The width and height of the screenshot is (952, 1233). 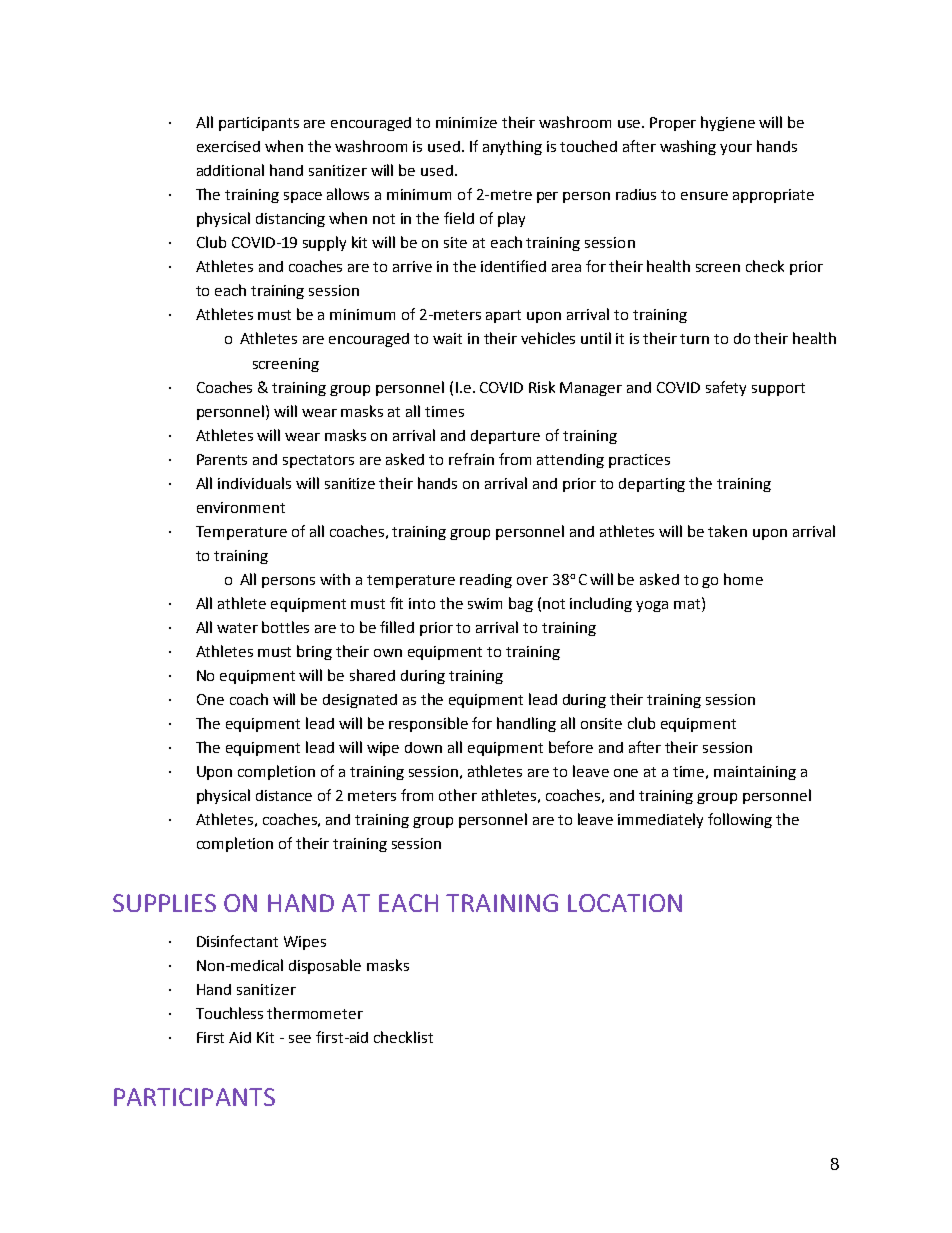 What do you see at coordinates (222, 459) in the screenshot?
I see `Parents` at bounding box center [222, 459].
